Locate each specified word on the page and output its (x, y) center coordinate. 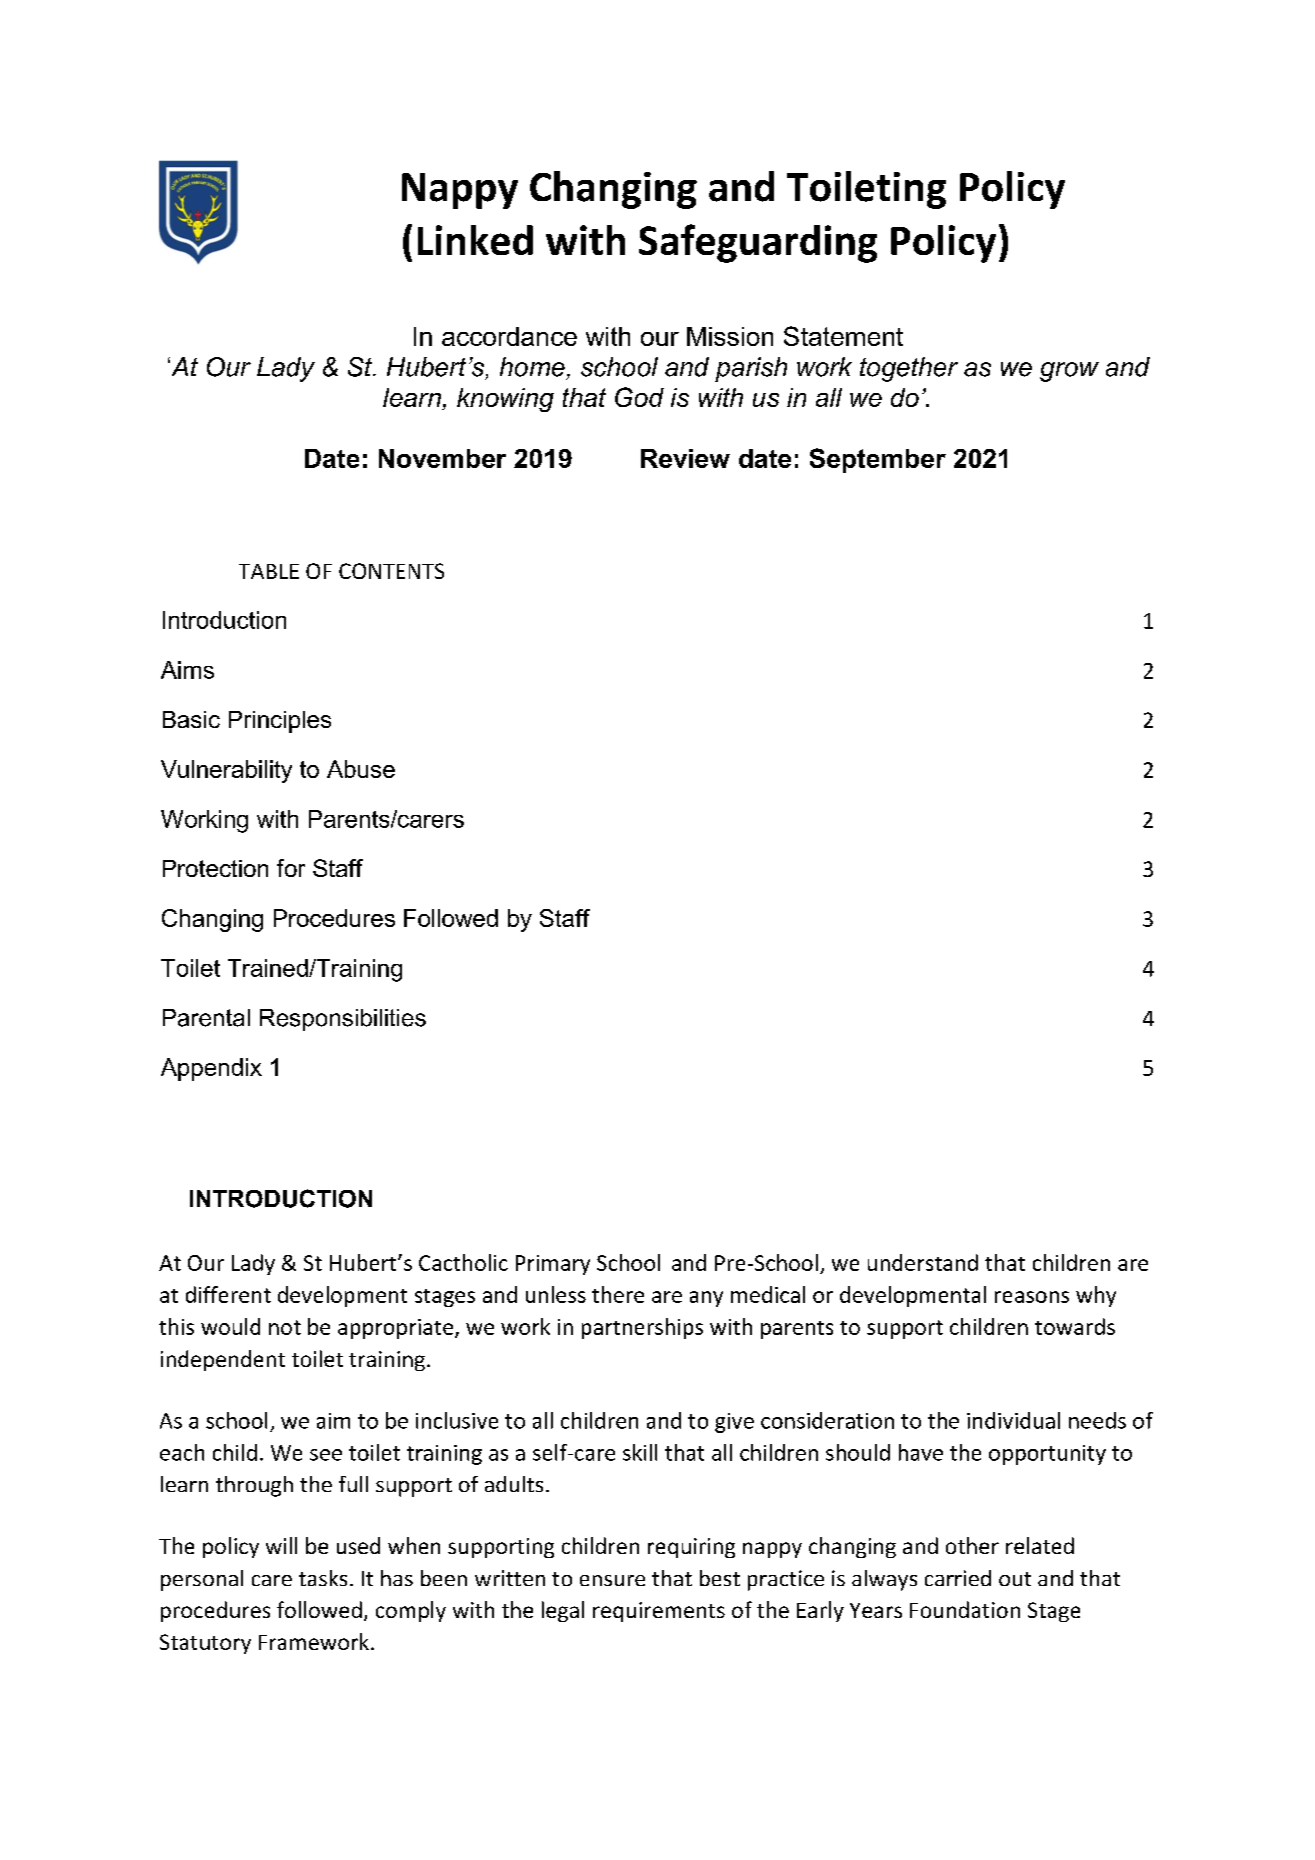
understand (923, 1262)
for (291, 868)
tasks (323, 1578)
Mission (730, 336)
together (909, 369)
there (618, 1294)
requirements (659, 1612)
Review (685, 458)
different (228, 1294)
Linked (475, 240)
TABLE (269, 571)
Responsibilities (343, 1020)
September (878, 460)
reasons (1032, 1297)
